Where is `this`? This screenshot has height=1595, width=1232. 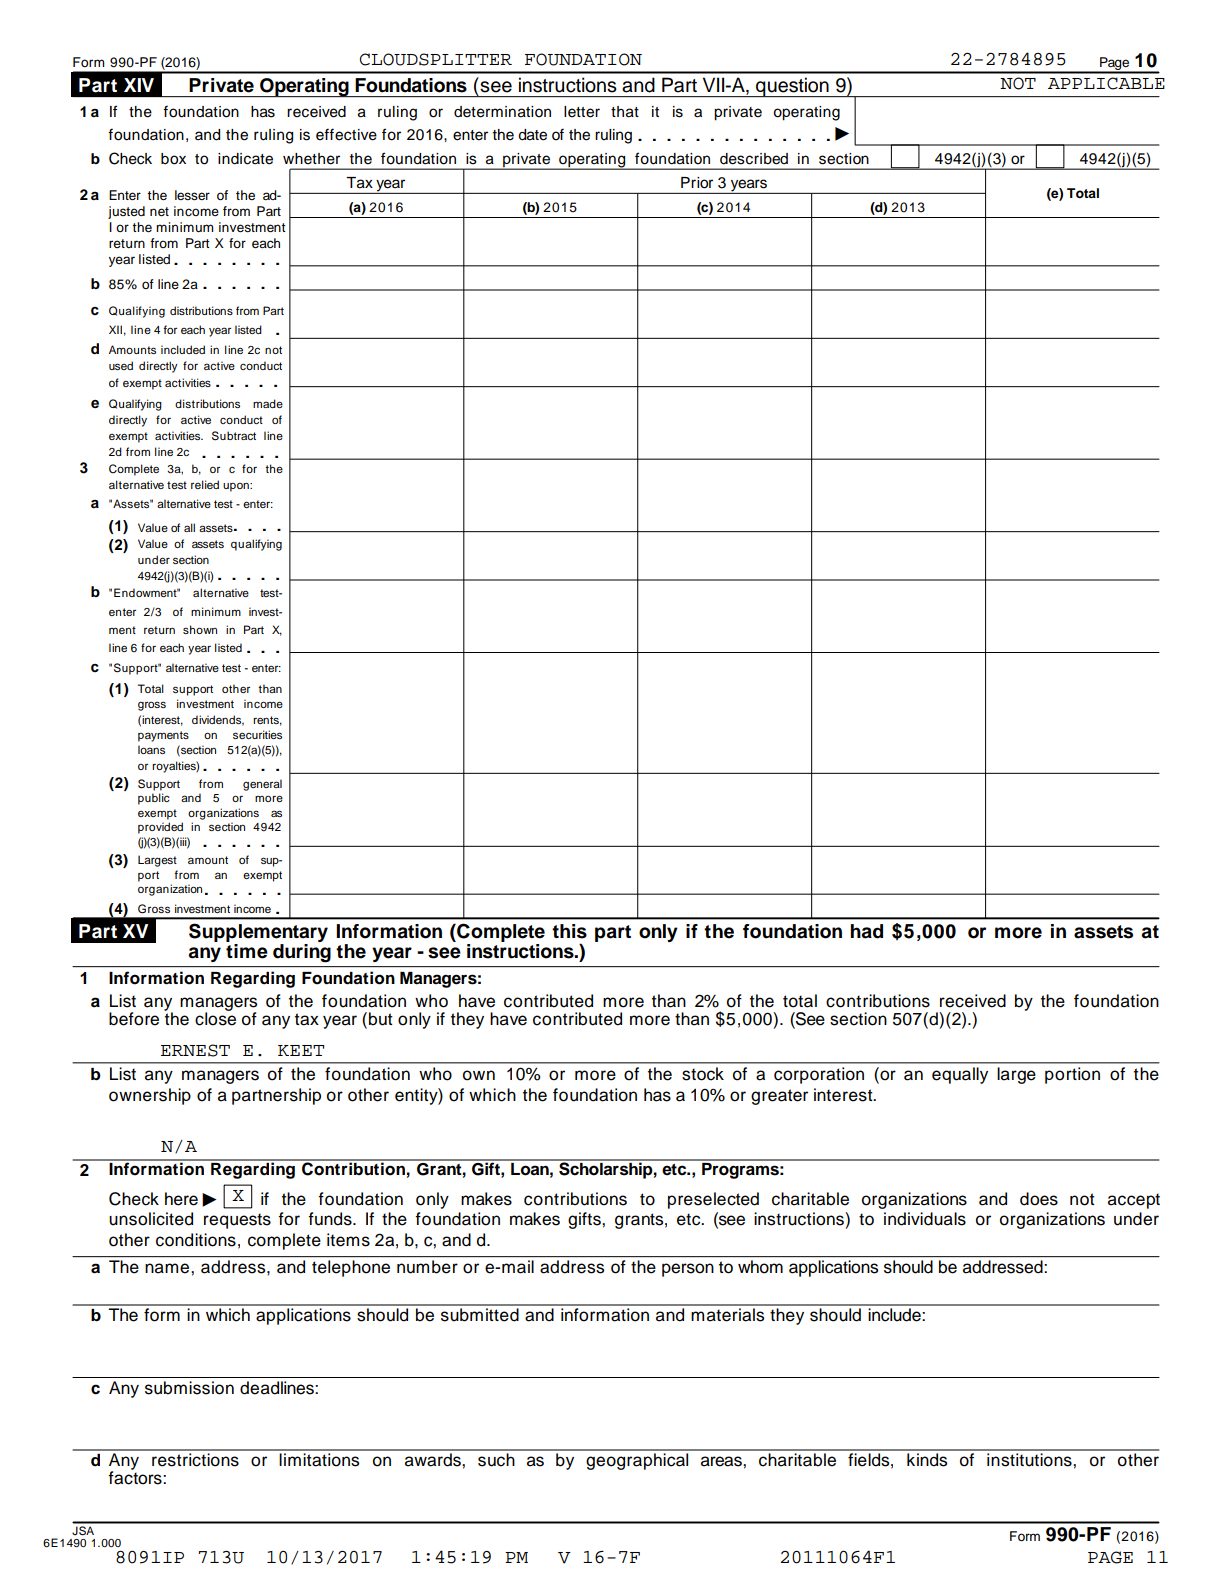 this is located at coordinates (569, 931).
